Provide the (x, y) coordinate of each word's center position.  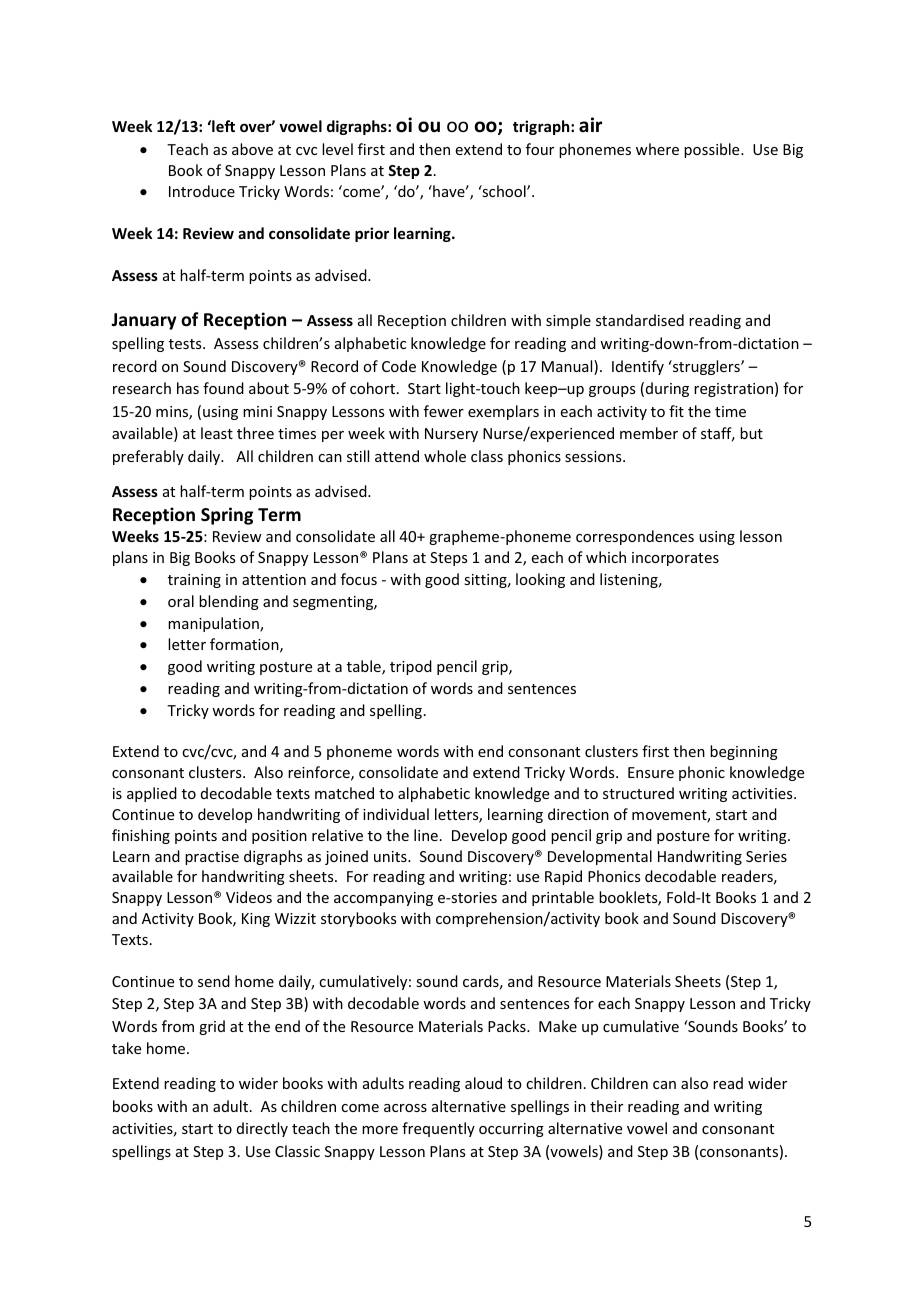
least (217, 433)
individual (396, 814)
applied (152, 794)
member (649, 433)
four (540, 149)
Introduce (202, 191)
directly (262, 1129)
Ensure (651, 772)
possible (713, 150)
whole (445, 456)
